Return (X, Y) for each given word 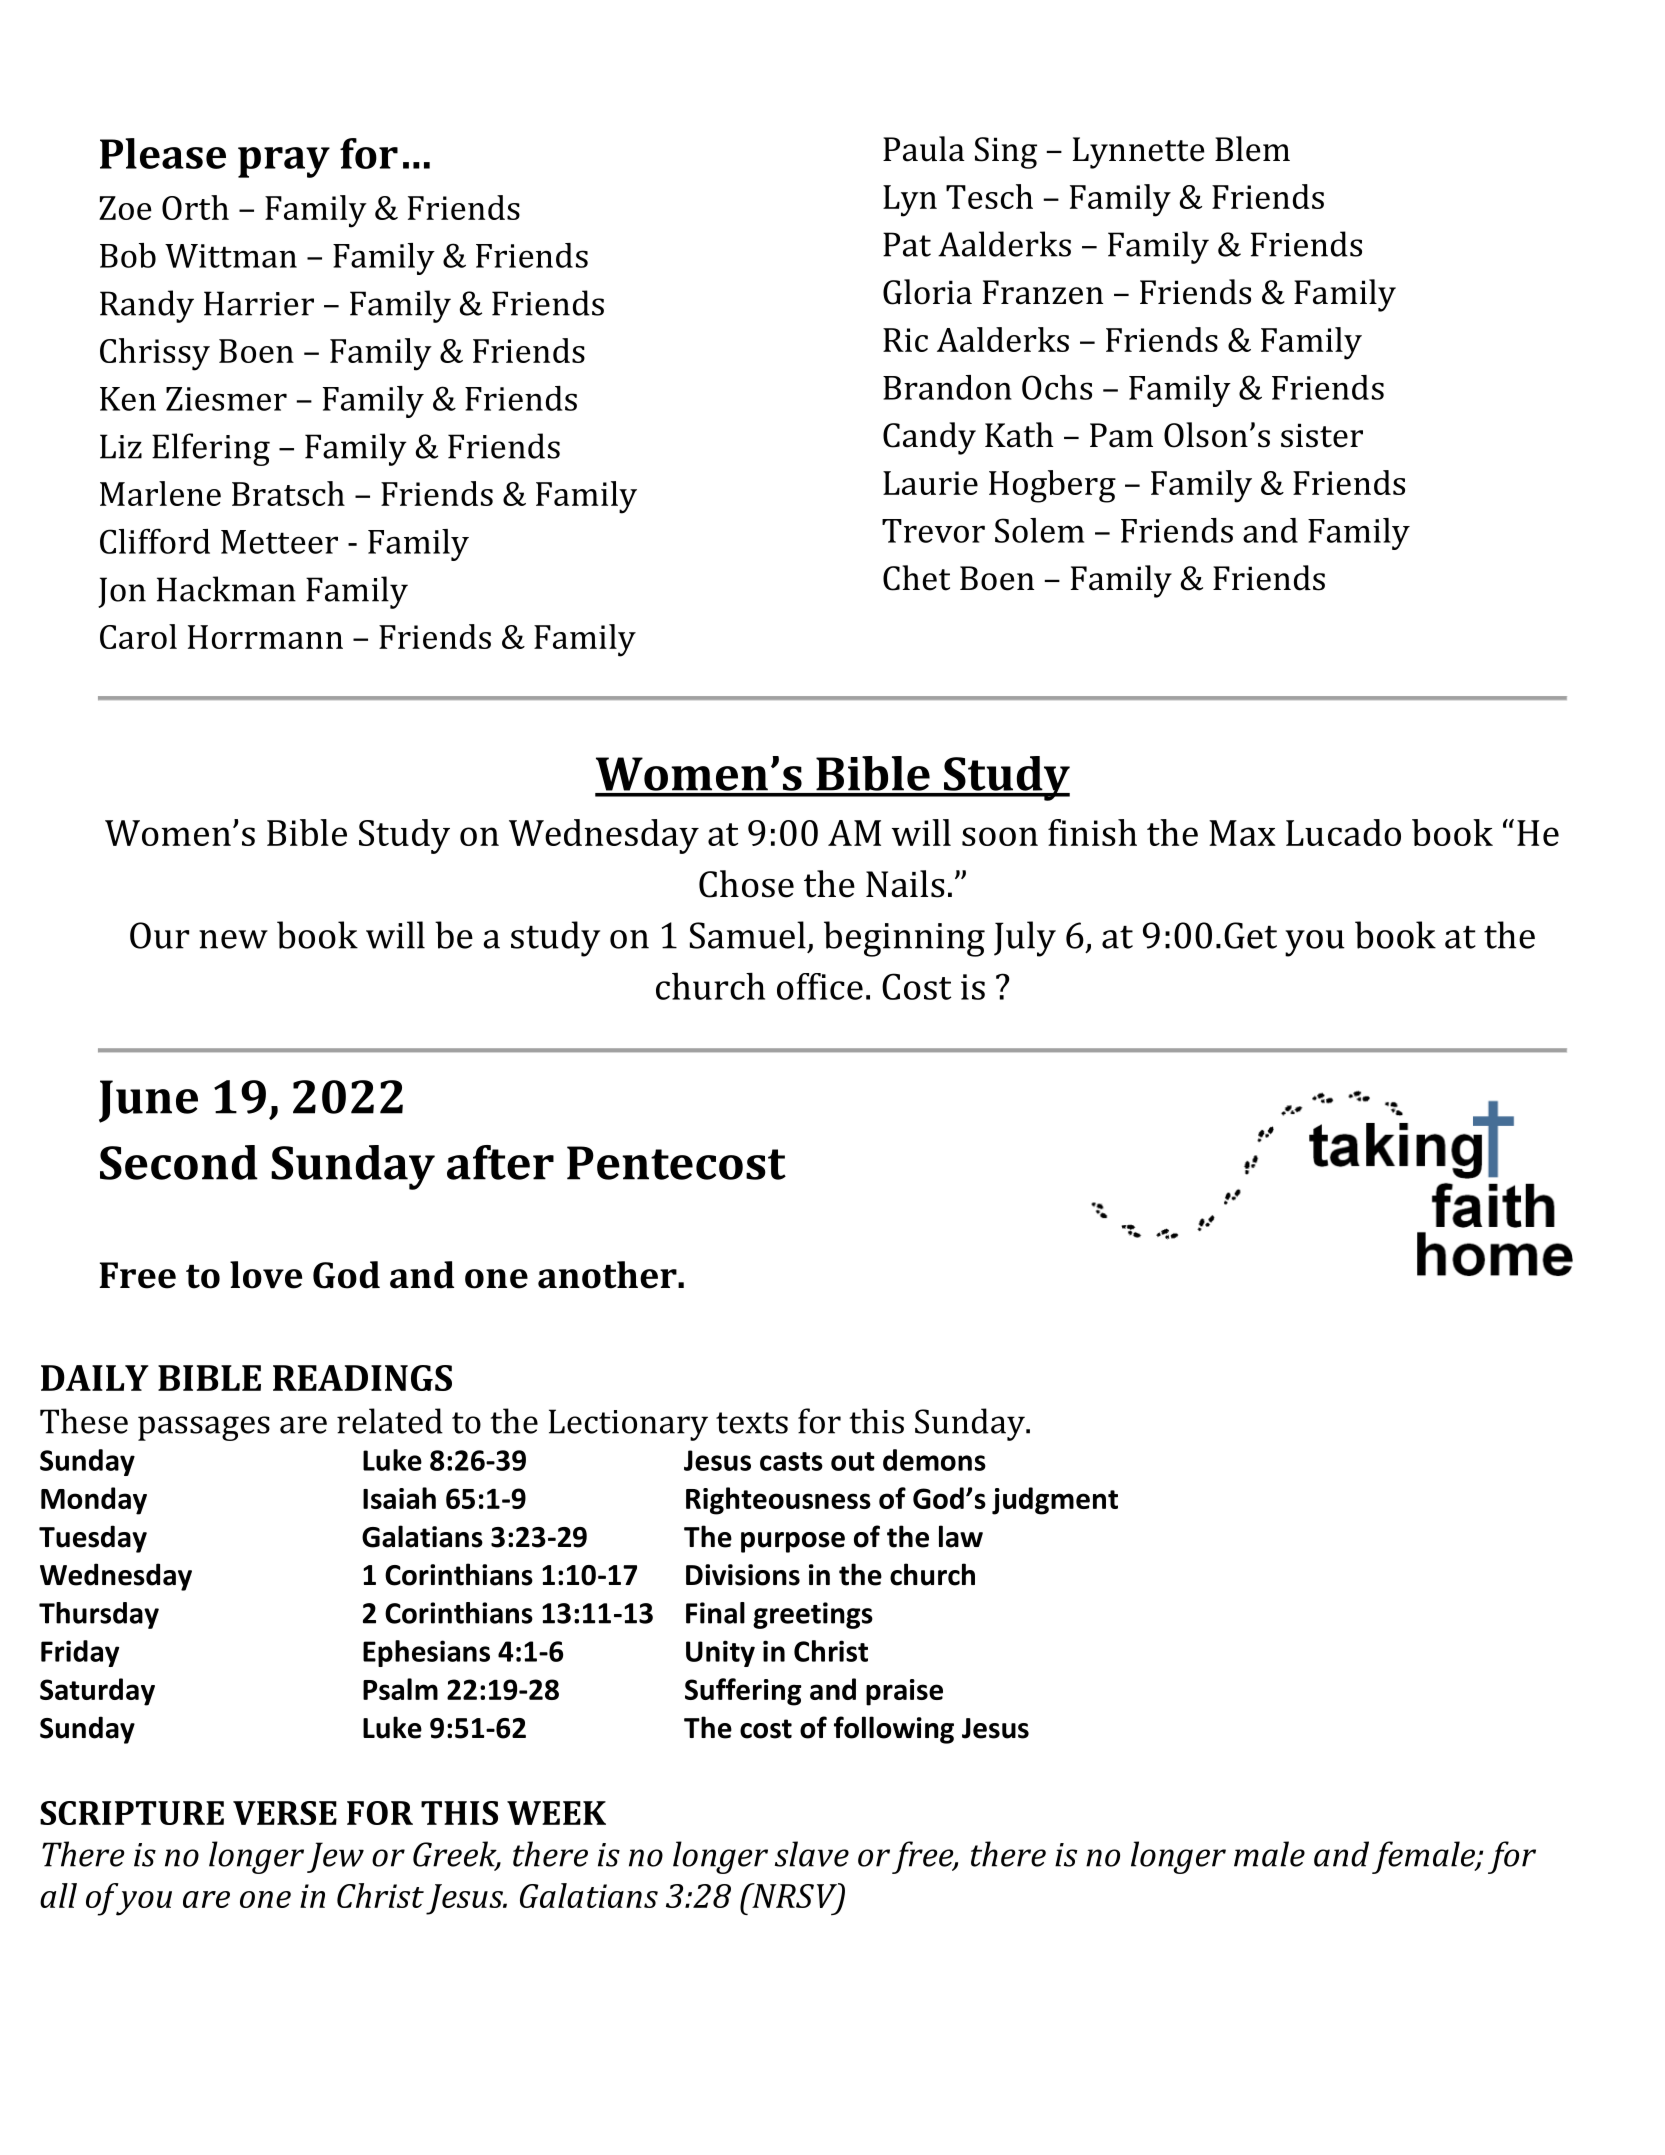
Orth (195, 207)
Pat (907, 244)
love (266, 1275)
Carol (138, 636)
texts (752, 1423)
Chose (746, 884)
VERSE (285, 1813)
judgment (1055, 1501)
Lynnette (1139, 153)
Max (1242, 833)
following (894, 1730)
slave (812, 1854)
